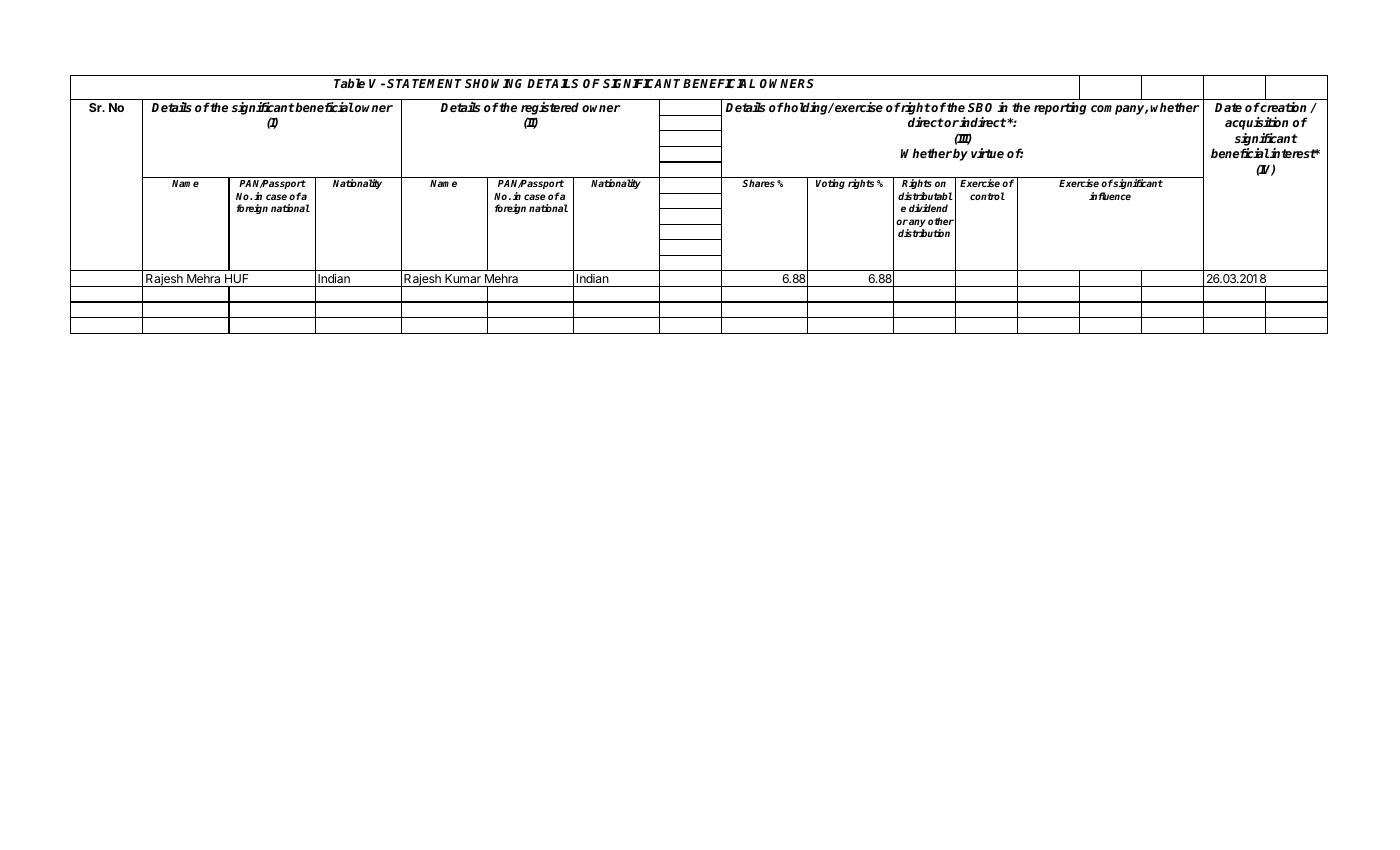 This screenshot has width=1400, height=850. Describe the element at coordinates (924, 233) in the screenshot. I see `distribution` at that location.
